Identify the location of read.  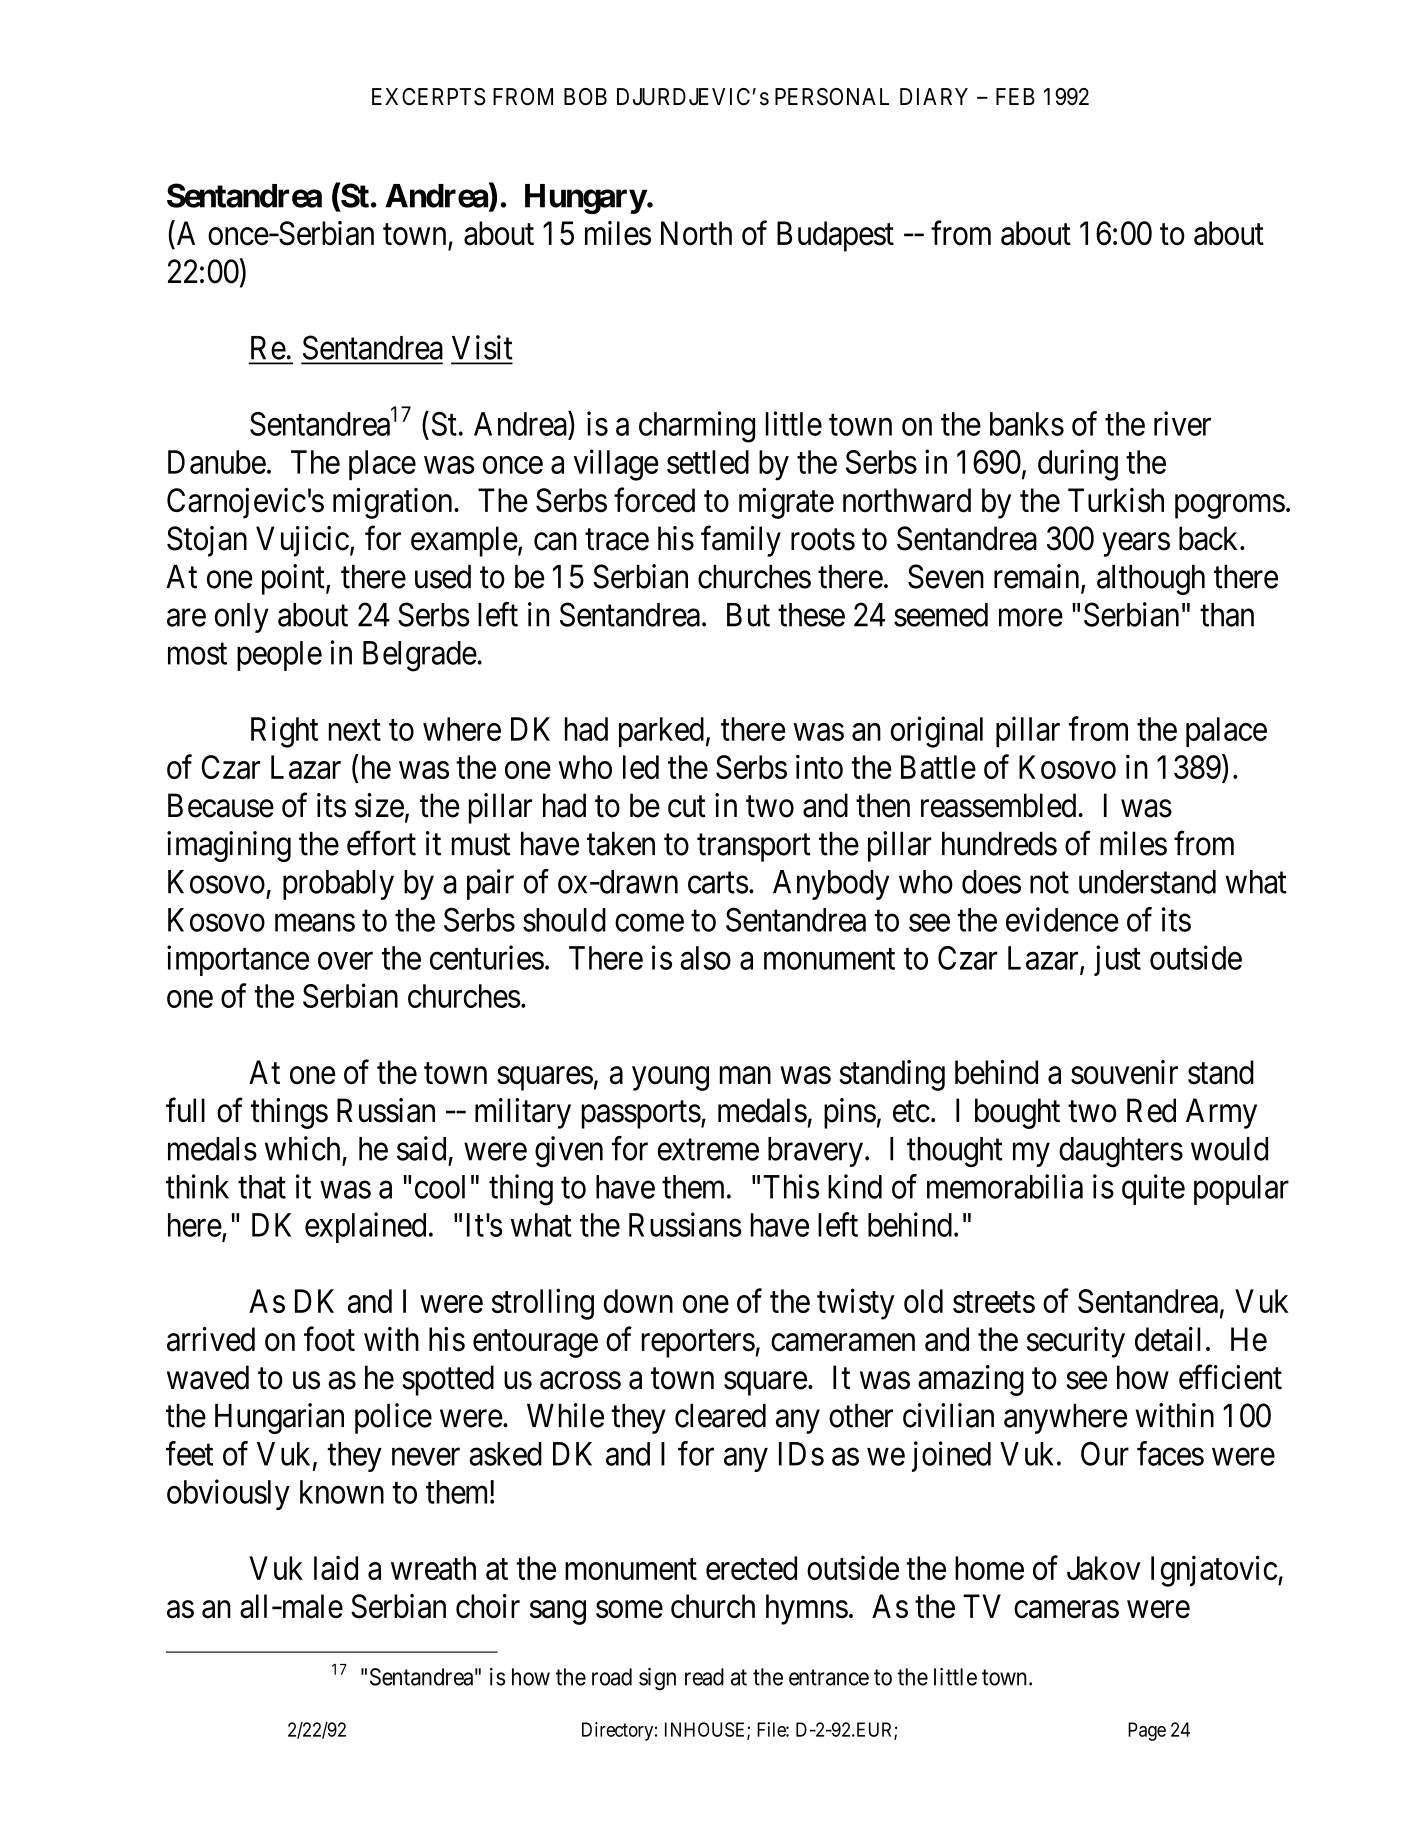
(704, 1677).
